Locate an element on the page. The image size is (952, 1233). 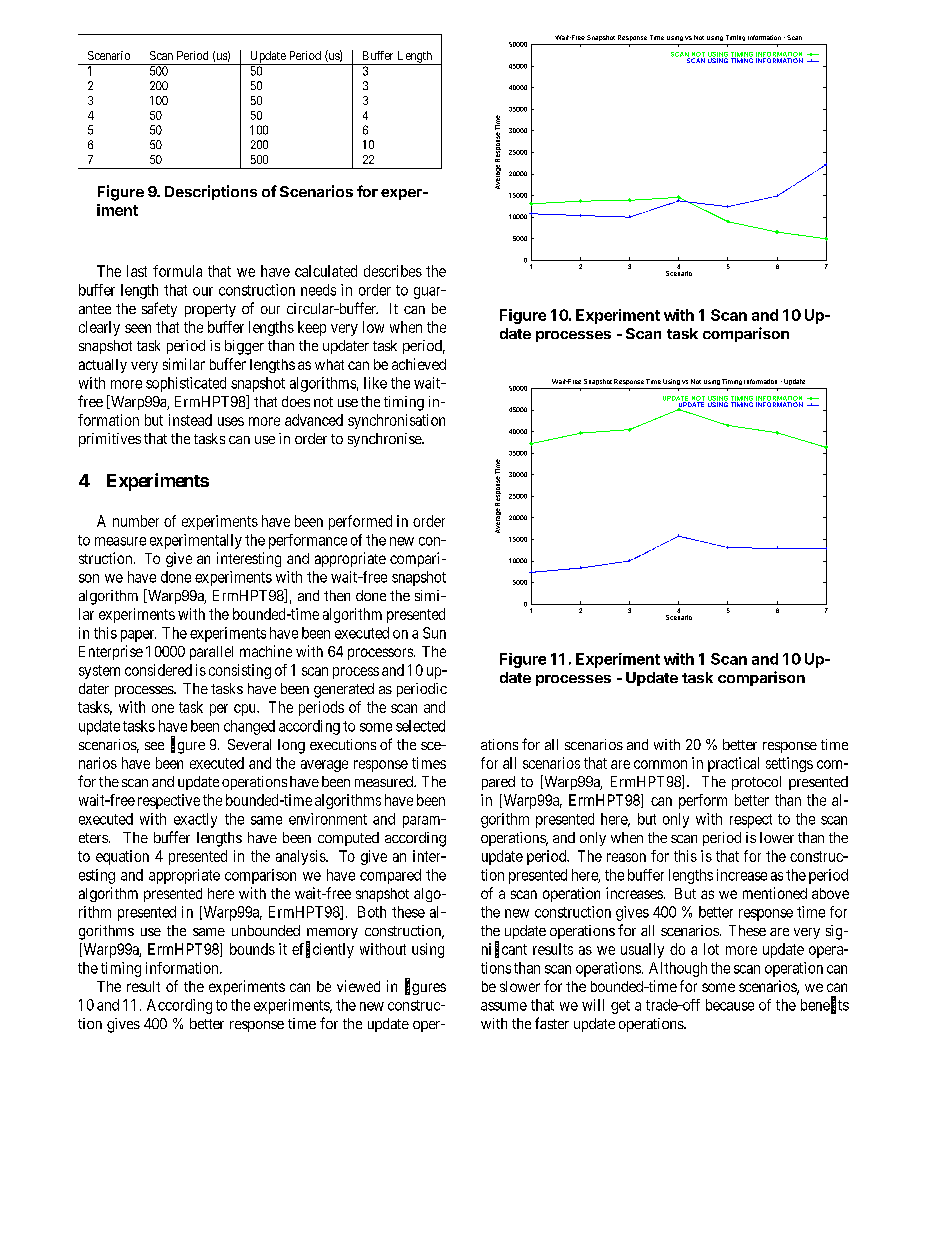
bounds is located at coordinates (252, 949).
